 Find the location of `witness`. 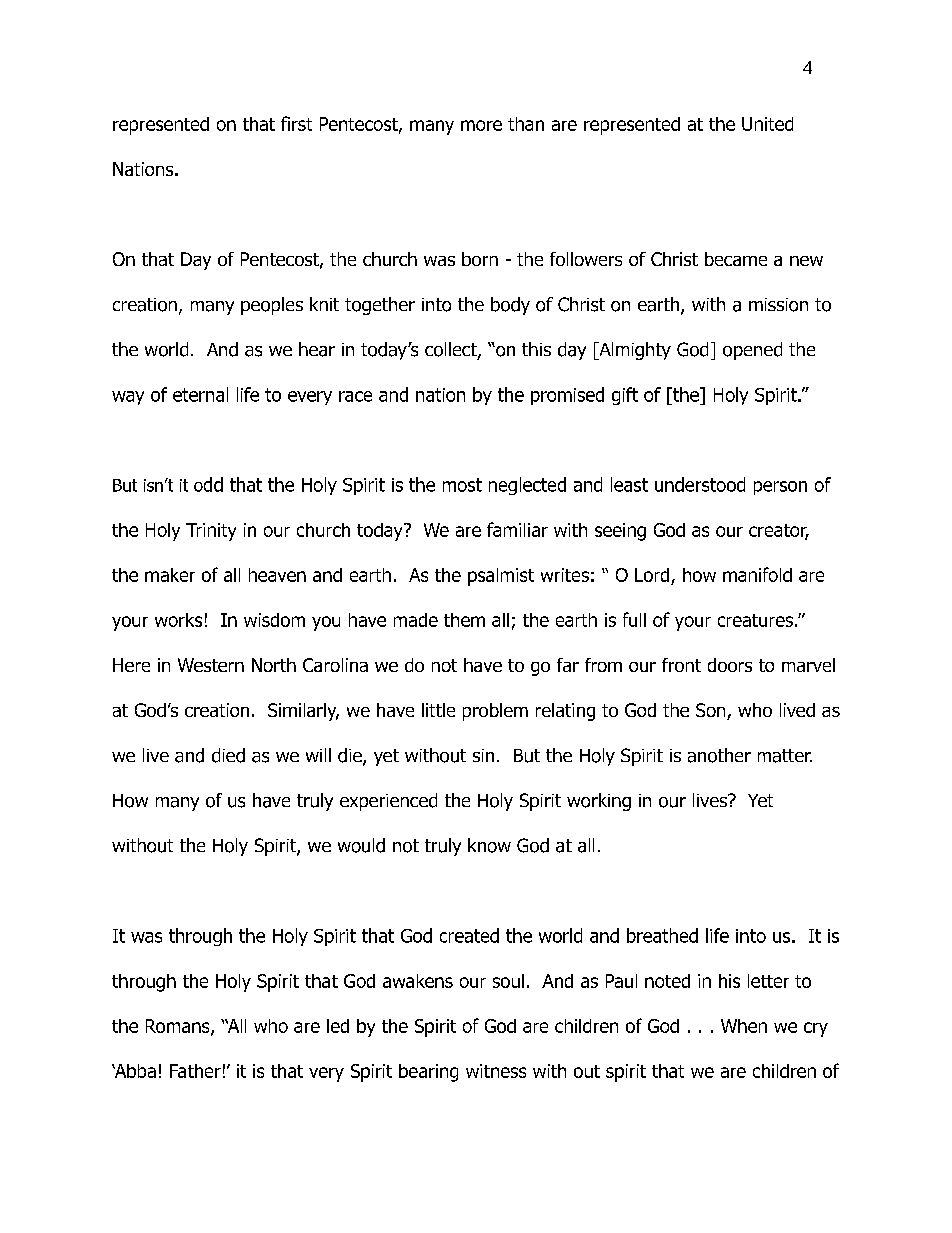

witness is located at coordinates (496, 1071).
